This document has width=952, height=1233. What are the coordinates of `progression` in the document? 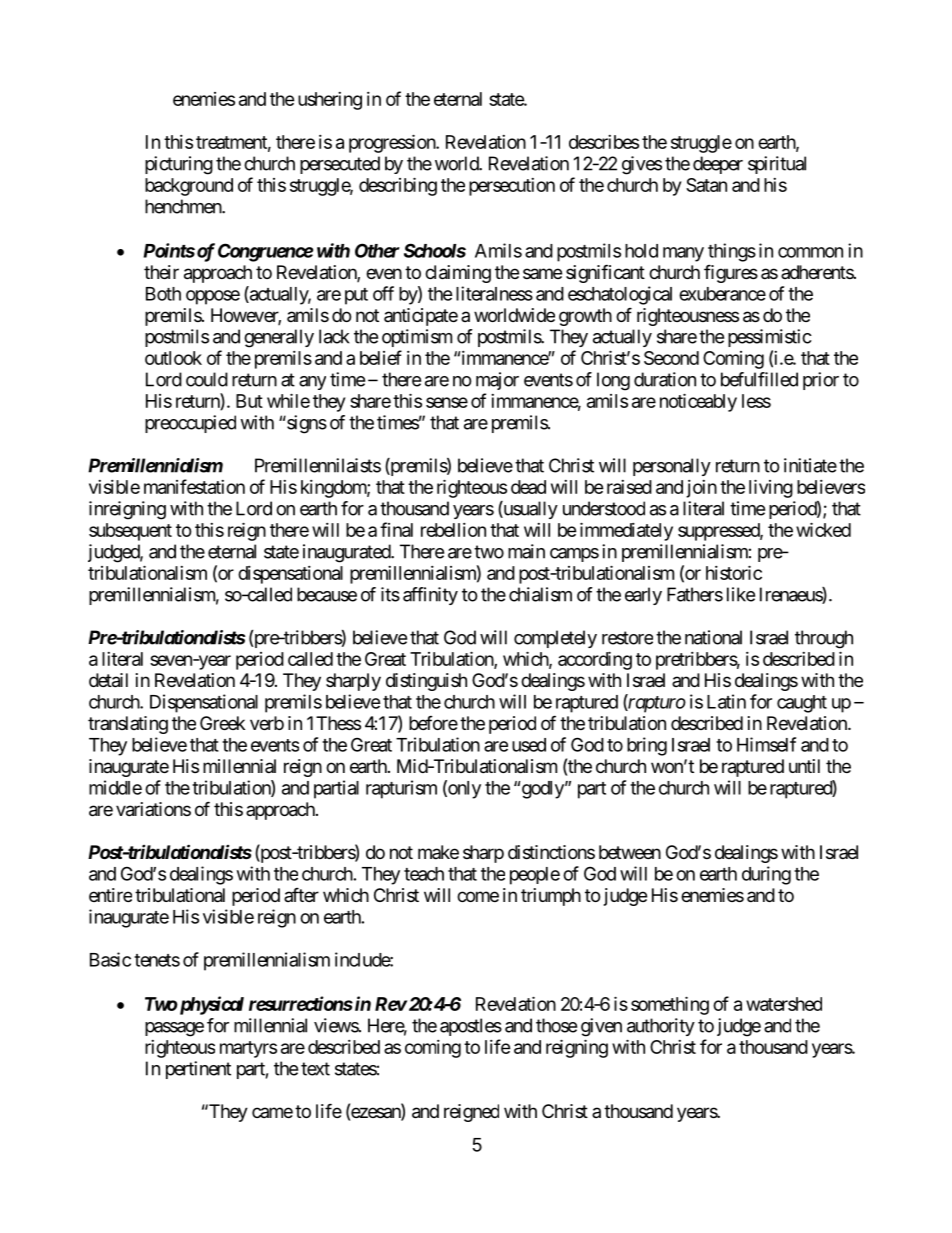 It's located at (393, 143).
